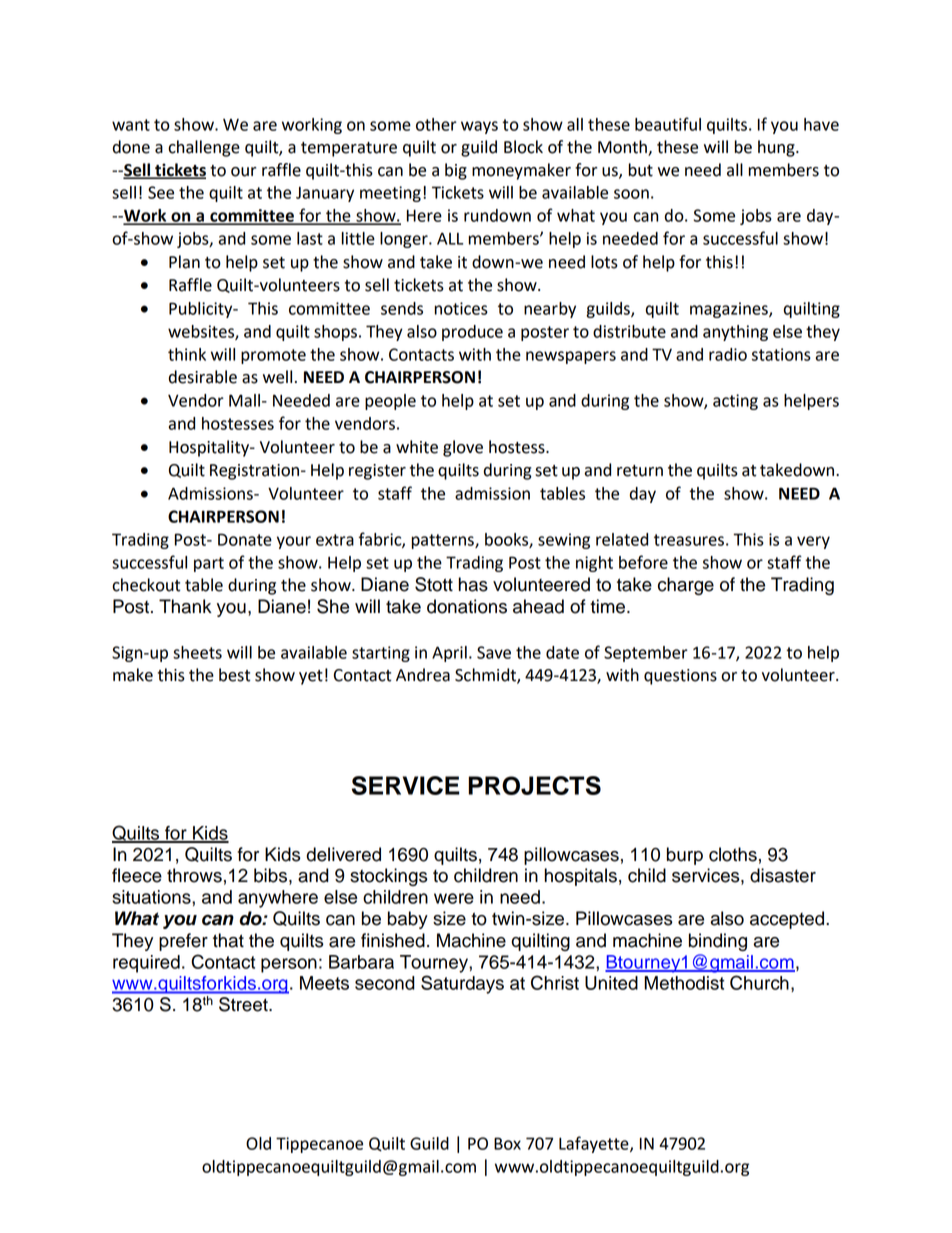 The width and height of the image is (952, 1233). What do you see at coordinates (197, 652) in the image?
I see `sheets` at bounding box center [197, 652].
